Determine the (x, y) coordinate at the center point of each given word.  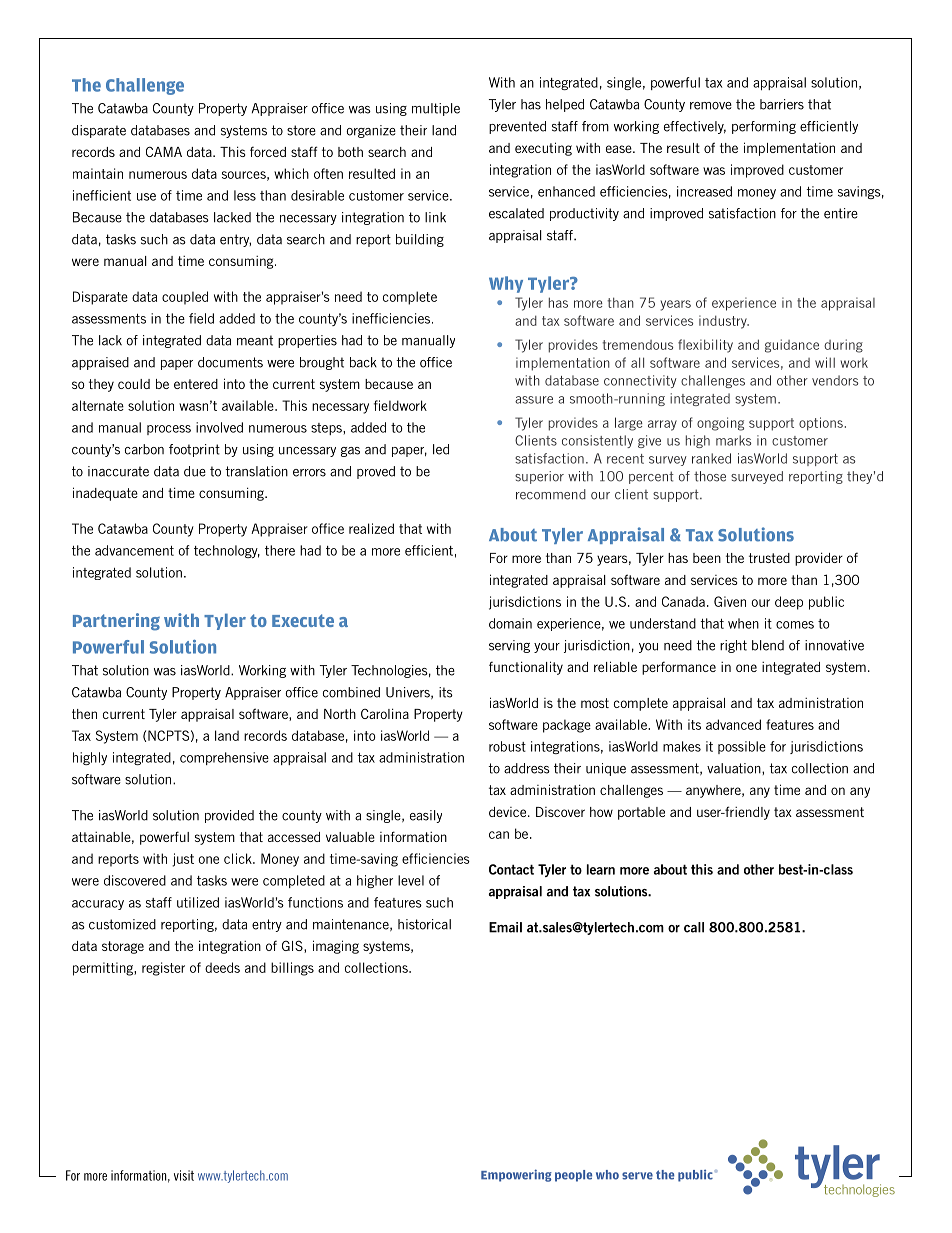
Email (505, 927)
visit (184, 1175)
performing (764, 127)
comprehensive (224, 758)
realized (371, 528)
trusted (769, 558)
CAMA (164, 151)
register (163, 969)
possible (742, 747)
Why (506, 284)
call (694, 927)
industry (724, 322)
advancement (134, 550)
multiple (436, 109)
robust (507, 746)
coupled (185, 298)
